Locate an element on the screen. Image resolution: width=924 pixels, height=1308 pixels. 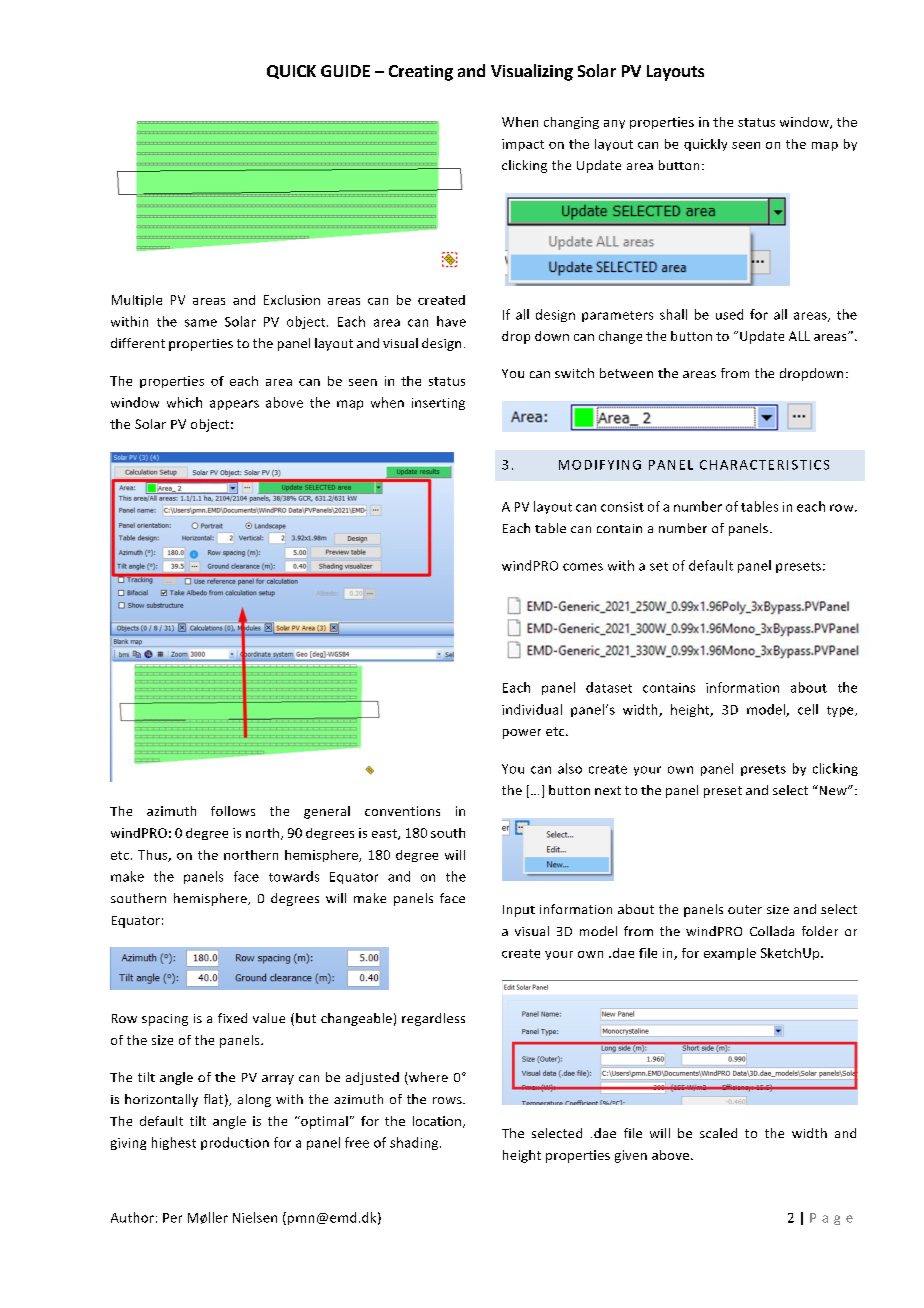
conventions is located at coordinates (402, 811).
